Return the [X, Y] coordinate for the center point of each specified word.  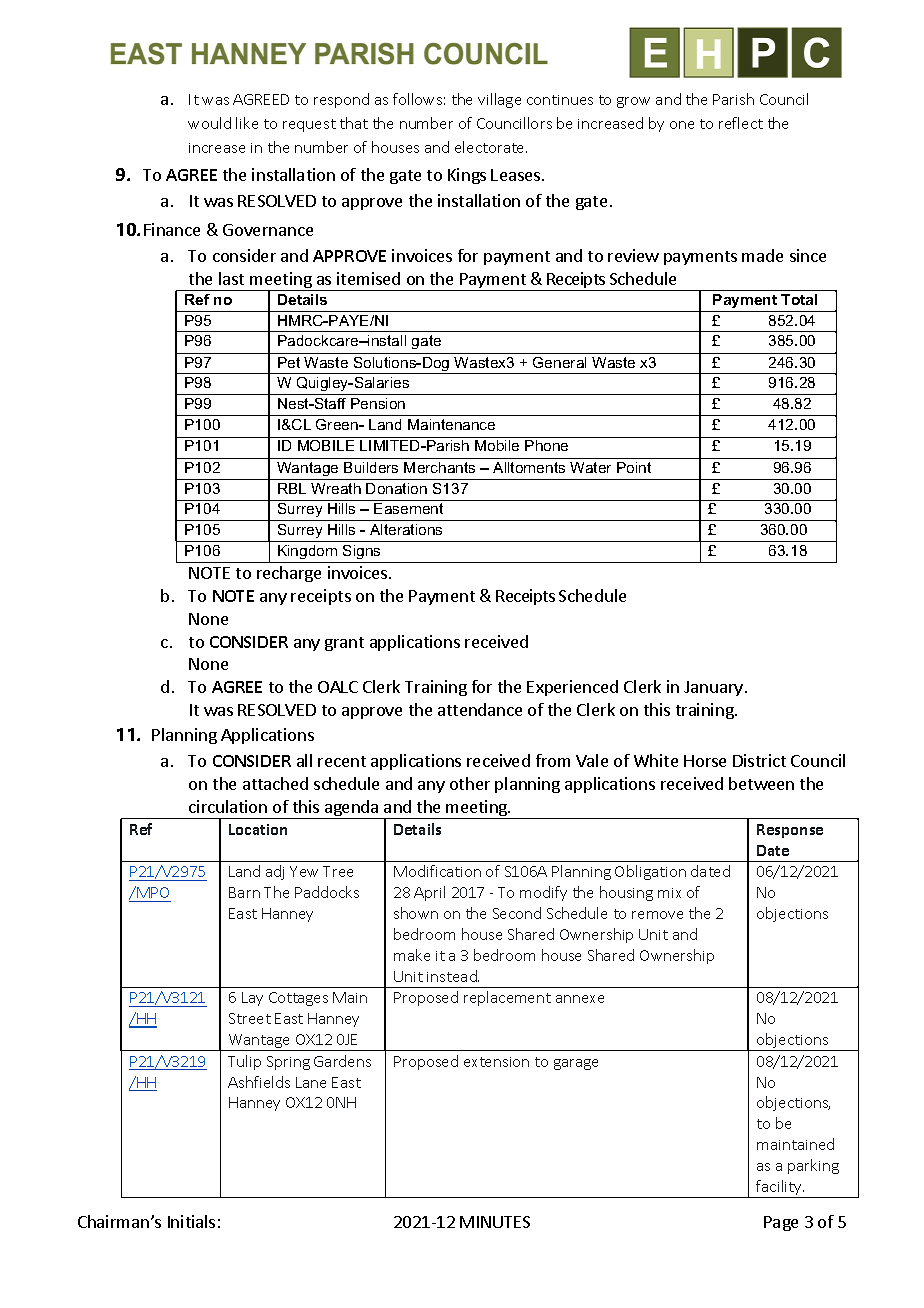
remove [657, 915]
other [470, 783]
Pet [289, 362]
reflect [741, 123]
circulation [228, 806]
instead [453, 976]
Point [634, 467]
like [247, 123]
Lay [252, 999]
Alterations [406, 529]
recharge [289, 574]
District [759, 760]
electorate [491, 147]
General [559, 362]
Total [799, 299]
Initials [191, 1221]
